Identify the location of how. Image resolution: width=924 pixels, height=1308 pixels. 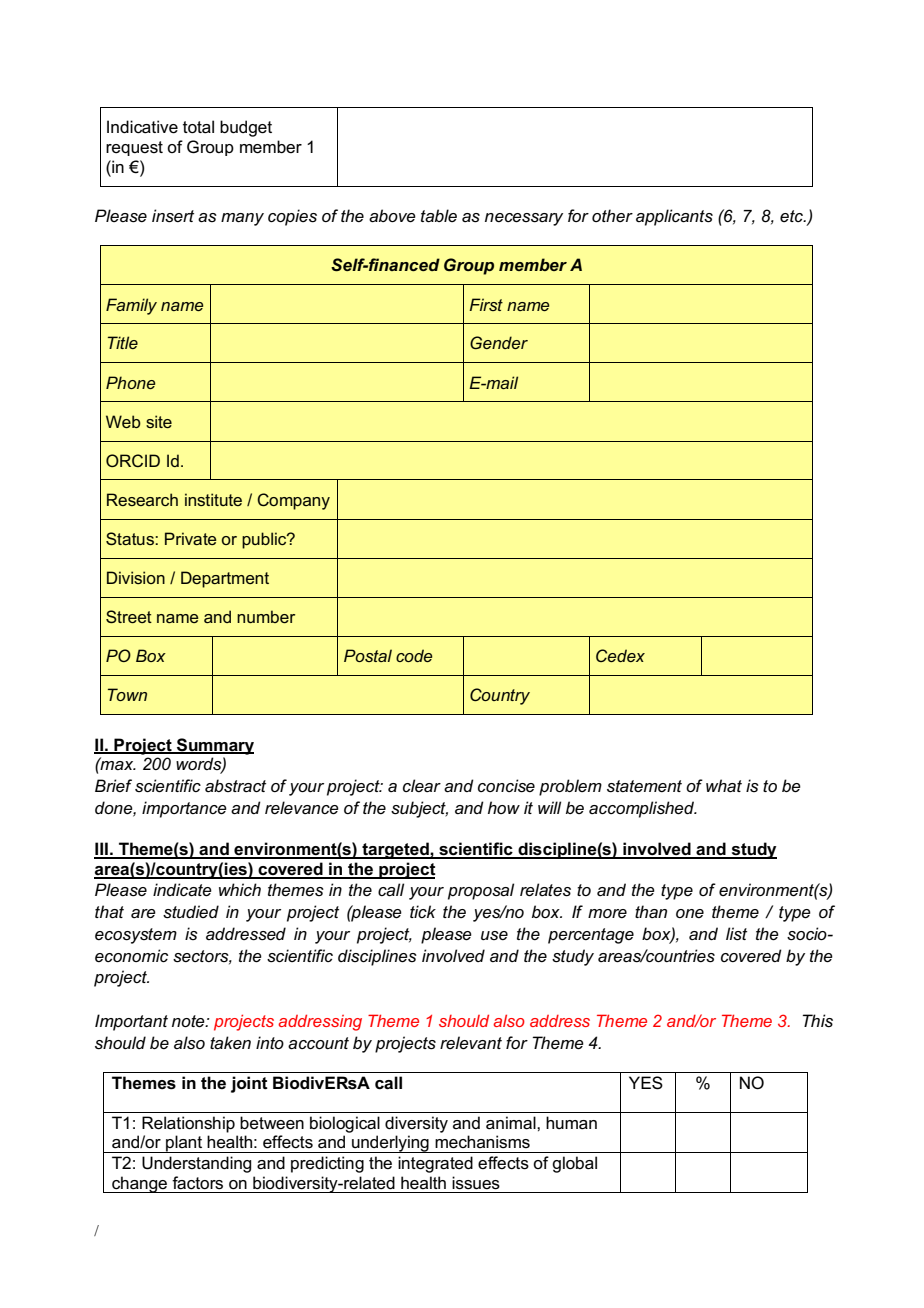
(504, 807).
